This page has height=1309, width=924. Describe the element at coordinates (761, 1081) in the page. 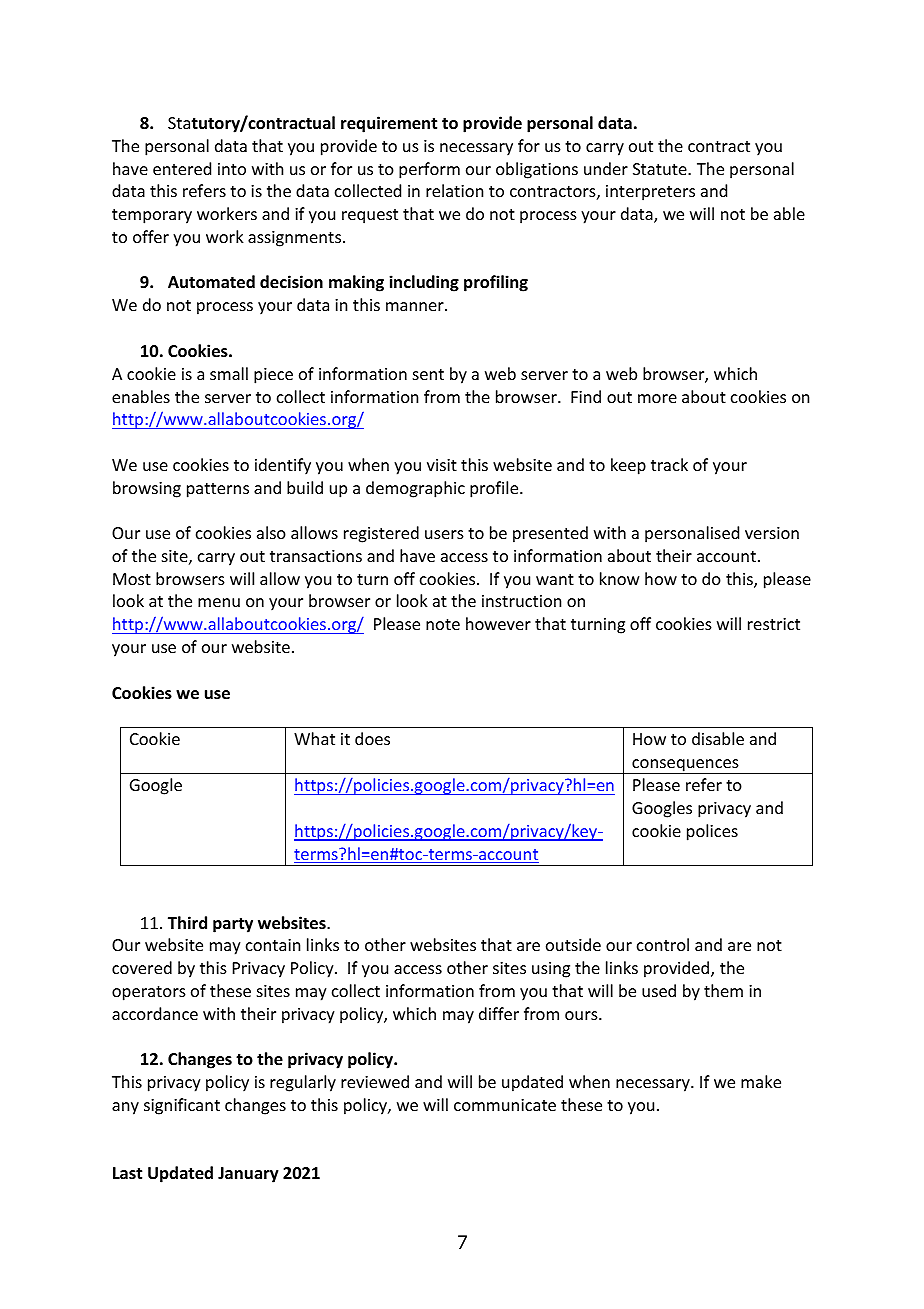

I see `make` at that location.
